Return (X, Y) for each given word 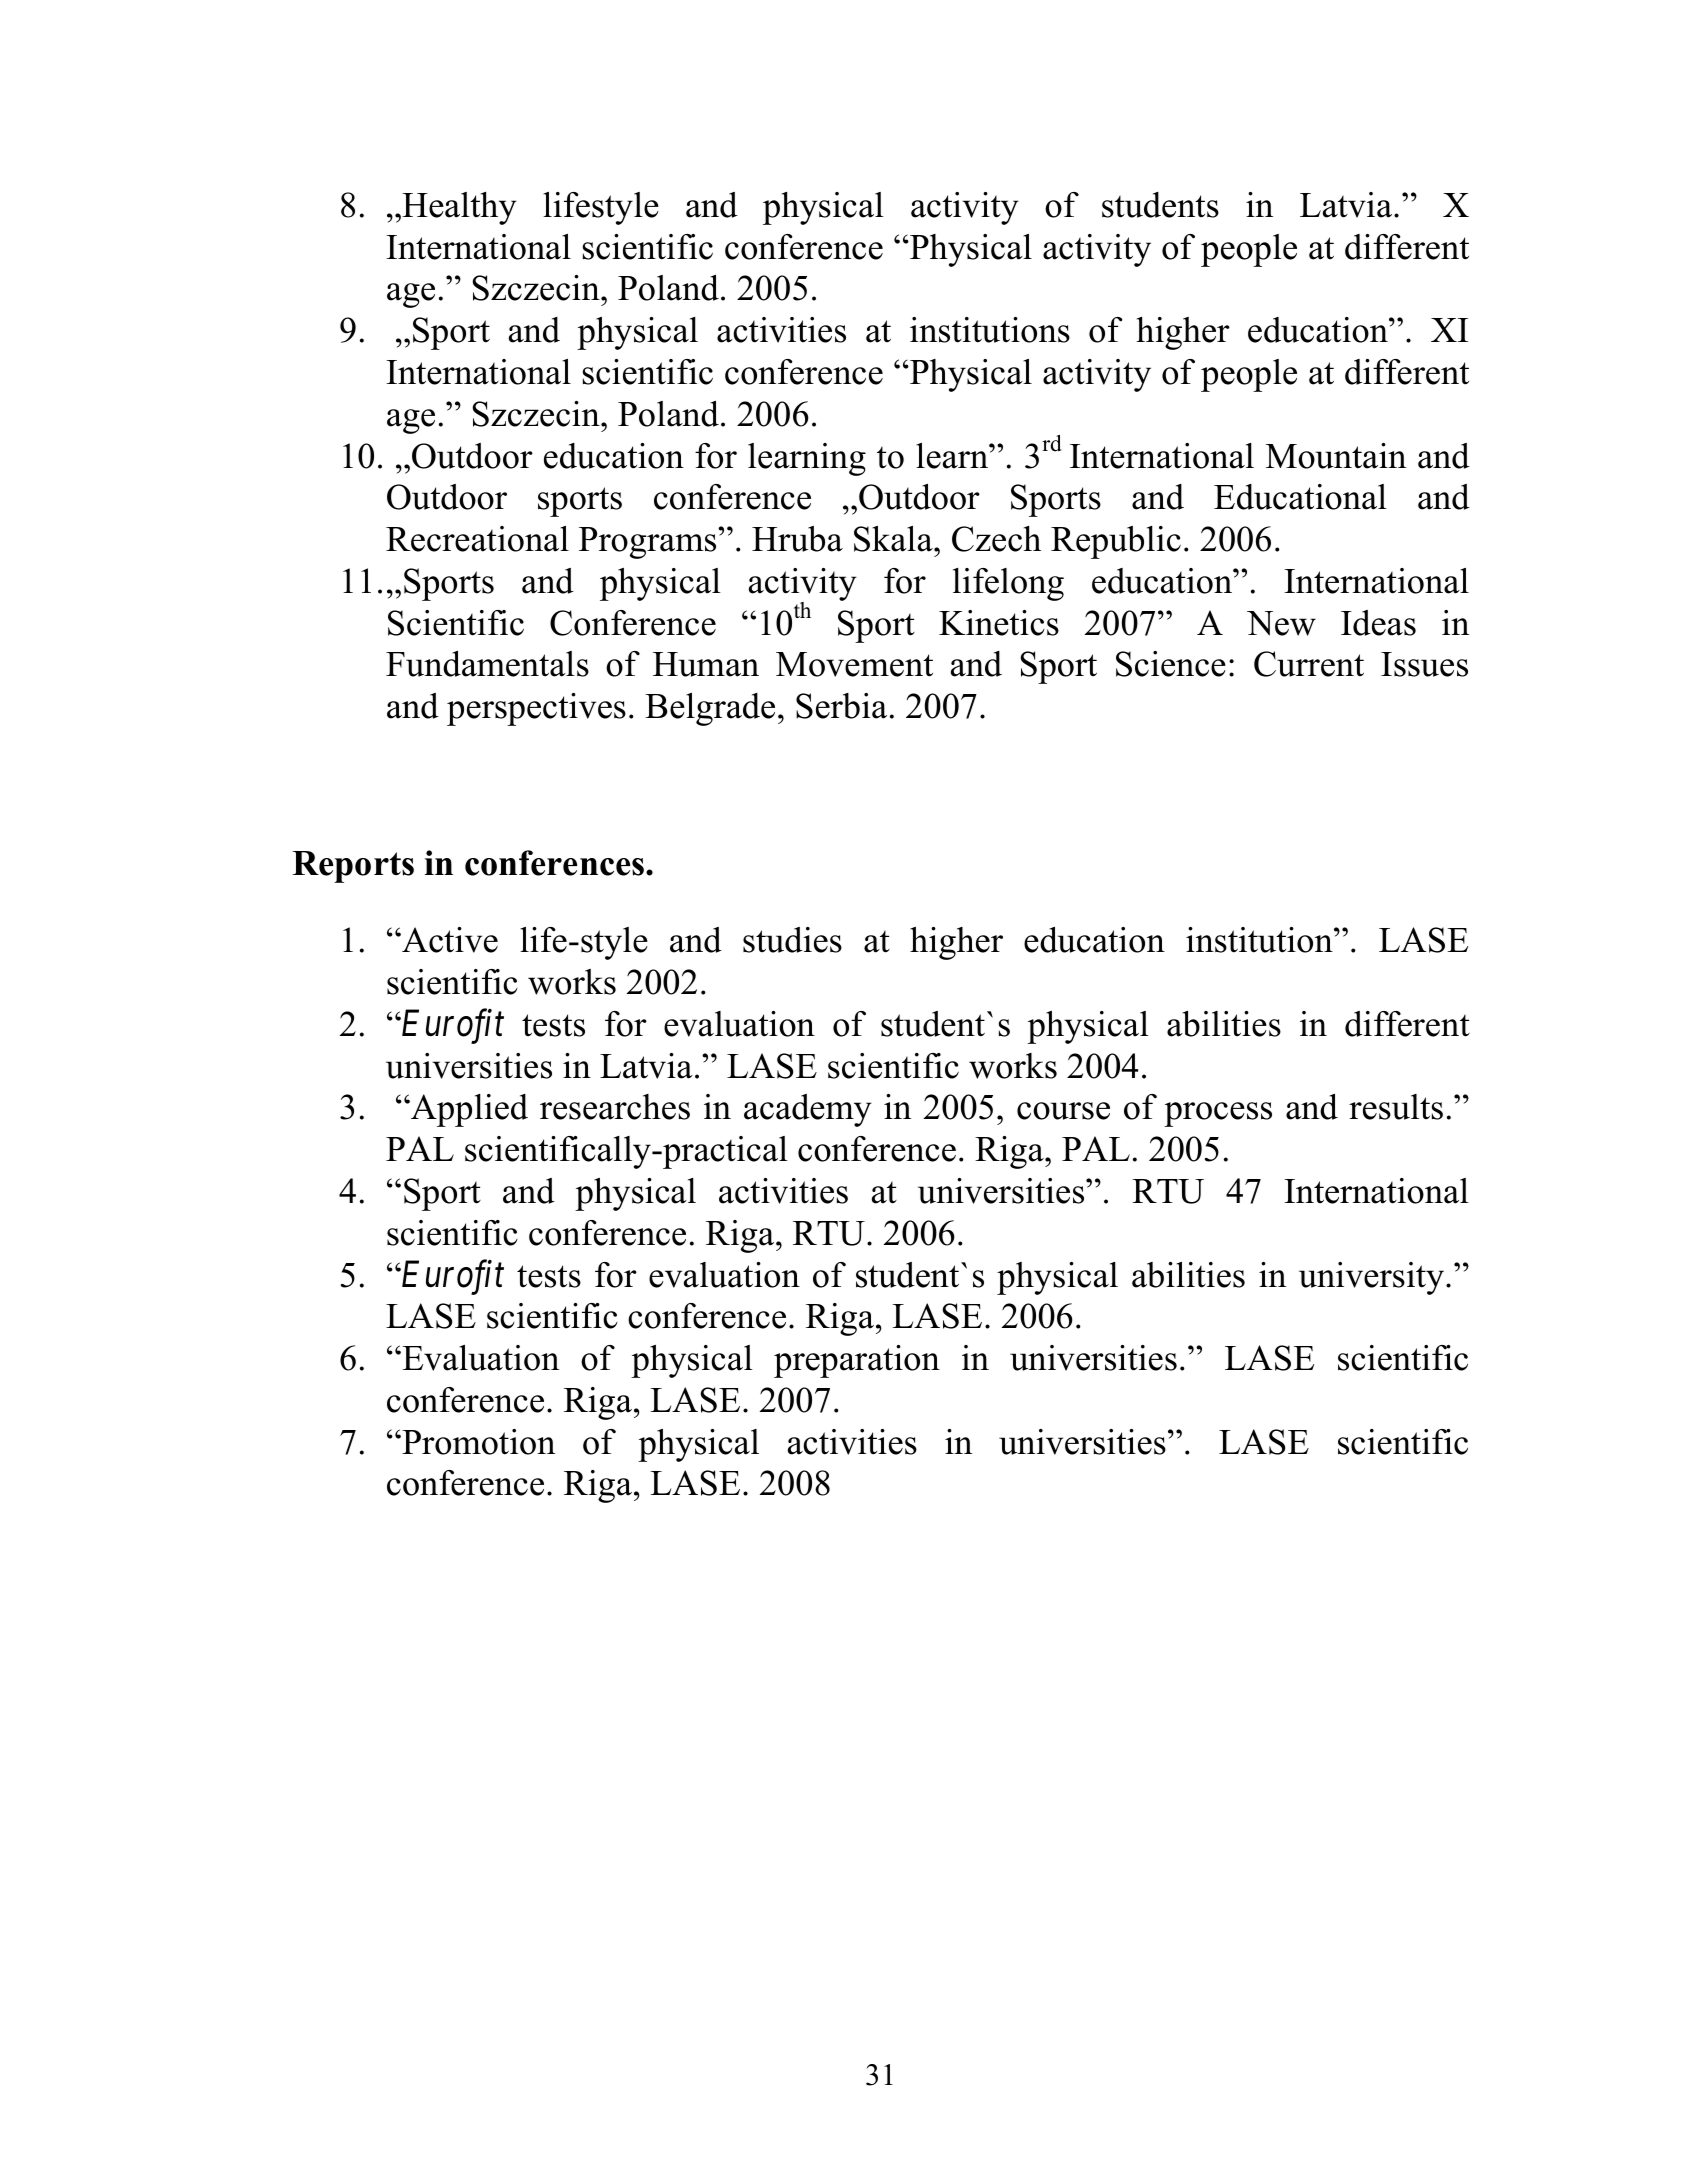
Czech (996, 539)
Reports (353, 867)
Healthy (458, 208)
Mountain (1336, 456)
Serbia (841, 706)
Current (1309, 664)
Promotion (477, 1442)
